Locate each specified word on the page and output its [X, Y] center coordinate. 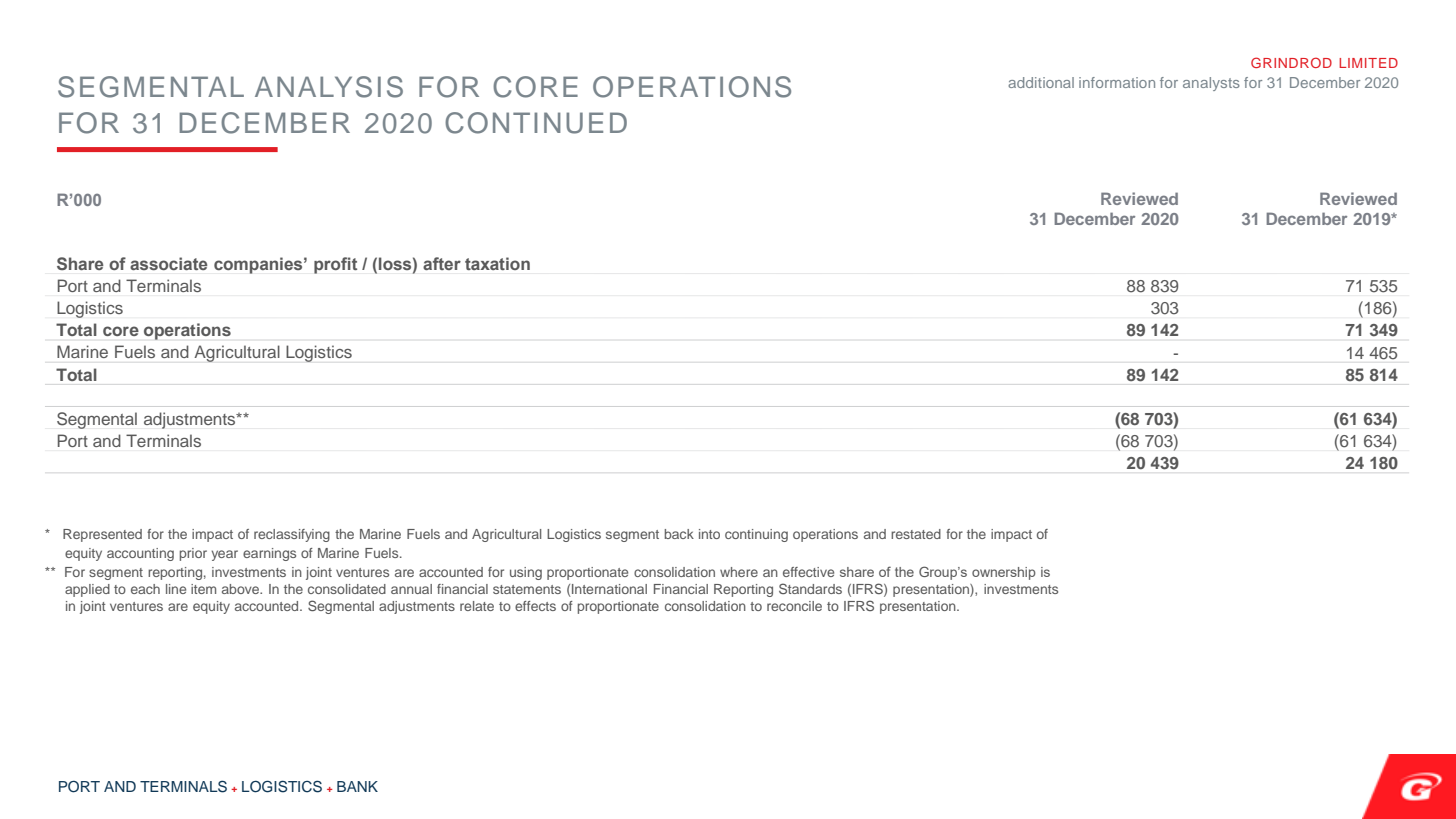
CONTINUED [536, 123]
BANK [357, 786]
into [709, 534]
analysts [1211, 84]
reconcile [794, 606]
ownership [1004, 573]
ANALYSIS [329, 87]
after [442, 263]
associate [168, 263]
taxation [497, 263]
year [225, 555]
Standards [810, 588]
